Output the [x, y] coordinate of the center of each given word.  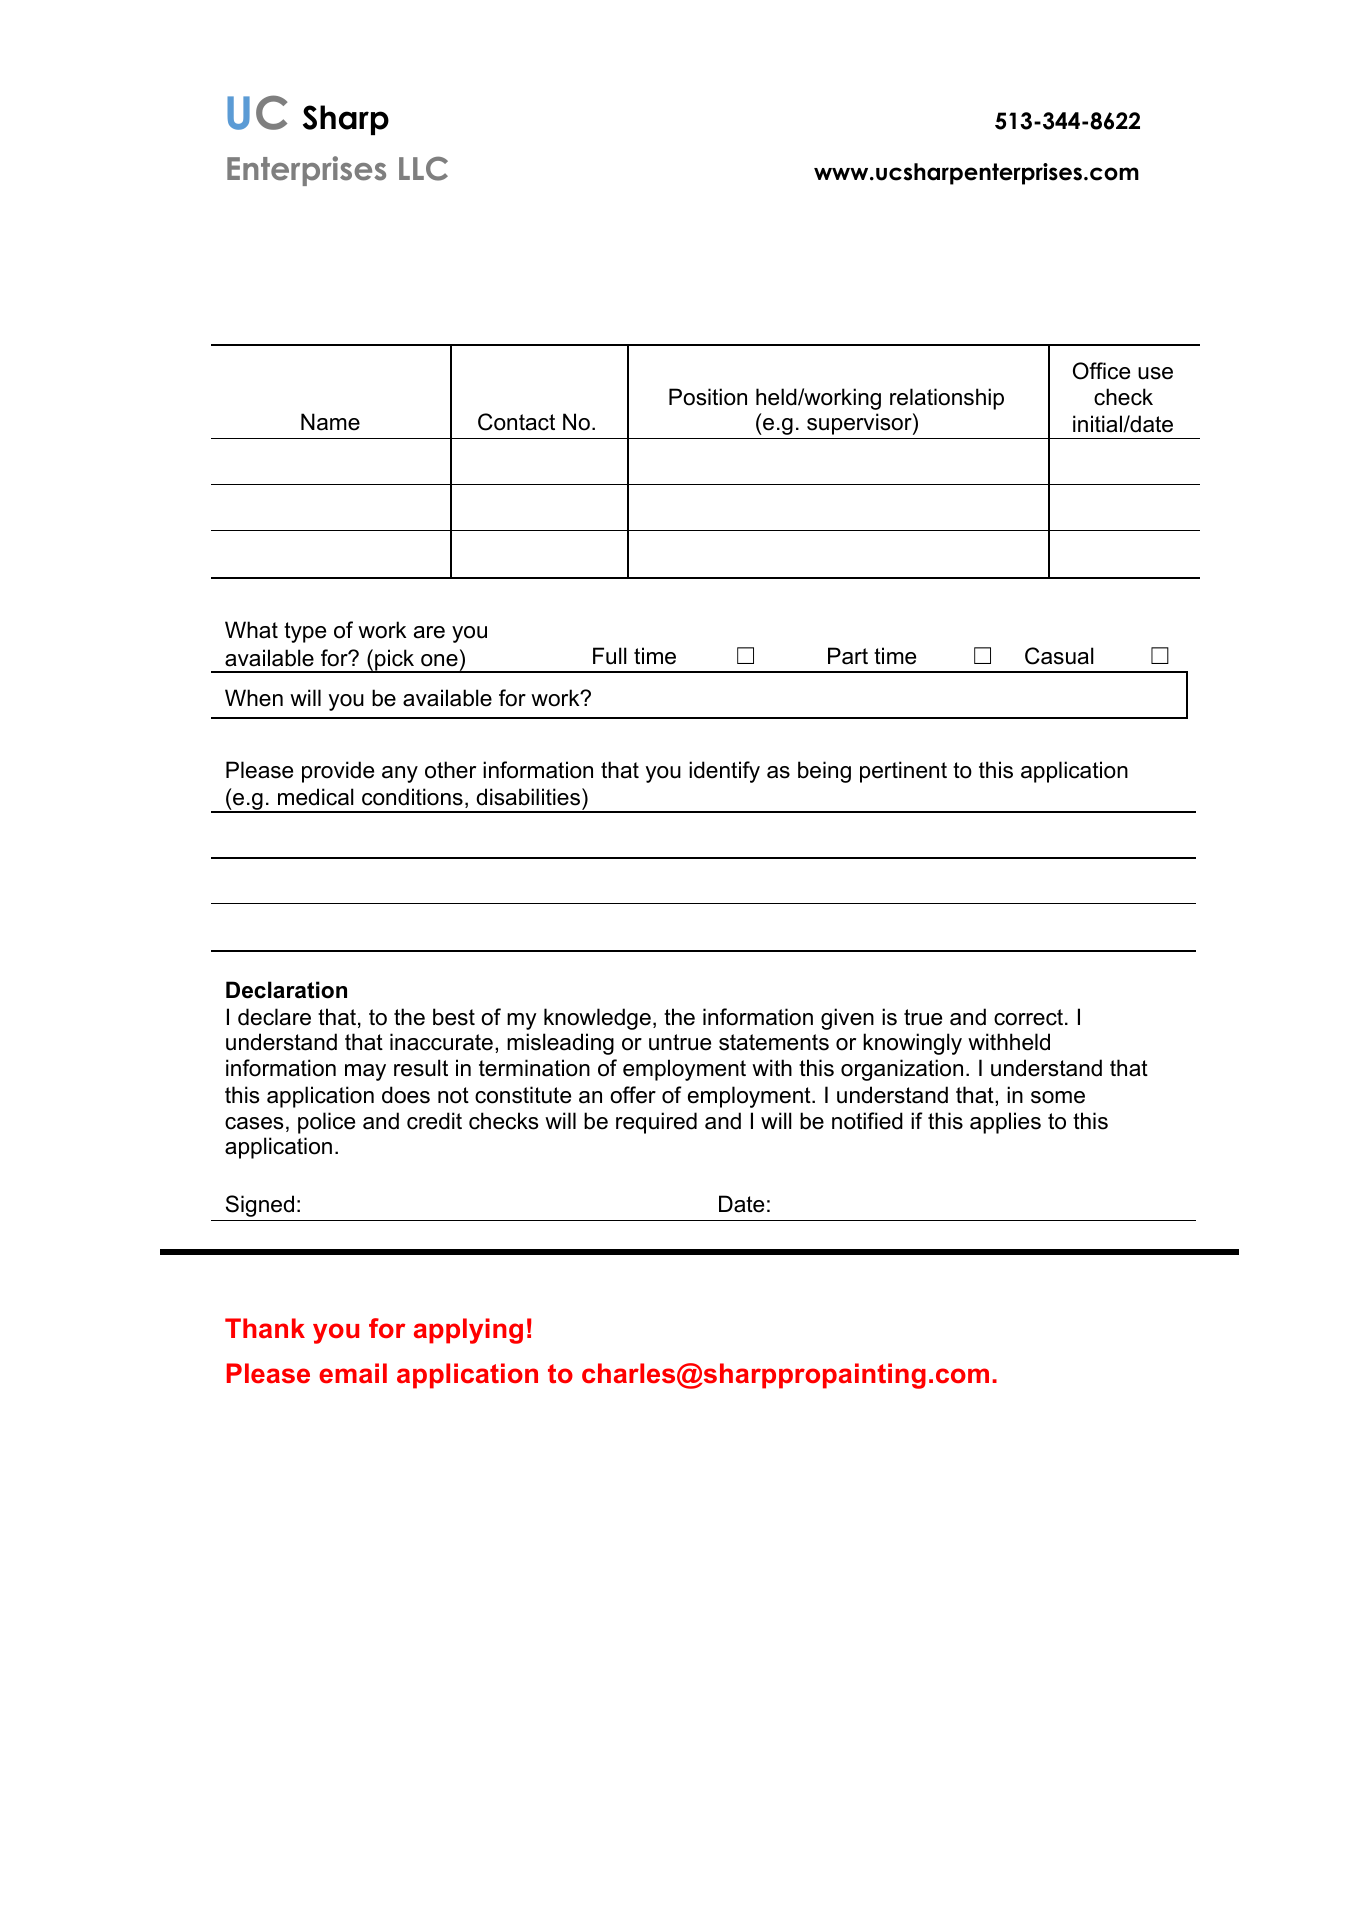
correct [1030, 1017]
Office [1101, 371]
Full [610, 656]
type [305, 632]
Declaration [286, 990]
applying [468, 1331]
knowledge [597, 1019]
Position [708, 397]
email [353, 1373]
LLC [423, 168]
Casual [1059, 656]
